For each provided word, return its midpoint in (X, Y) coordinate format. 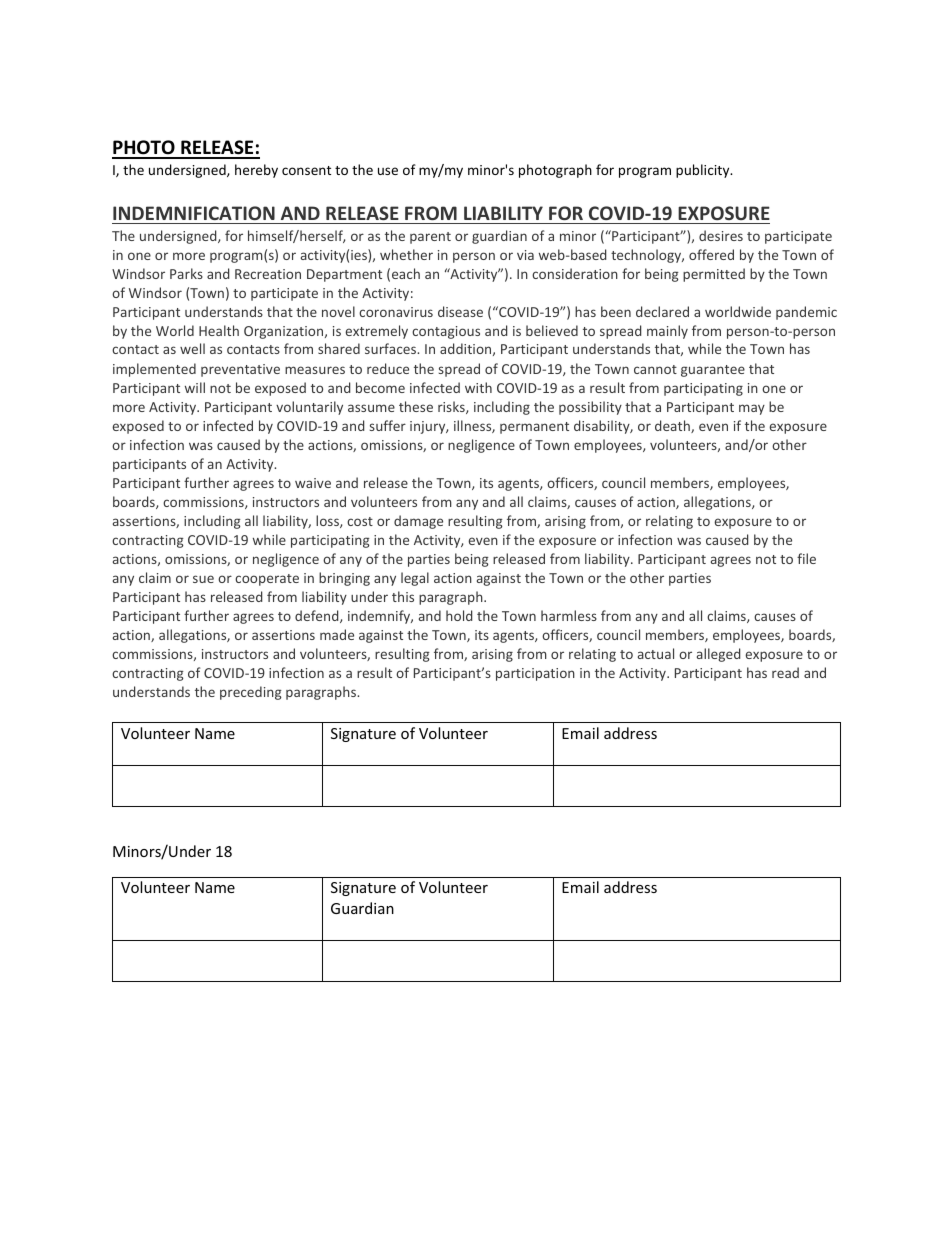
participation (535, 674)
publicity (704, 171)
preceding (251, 693)
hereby (256, 171)
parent (430, 238)
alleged (718, 655)
